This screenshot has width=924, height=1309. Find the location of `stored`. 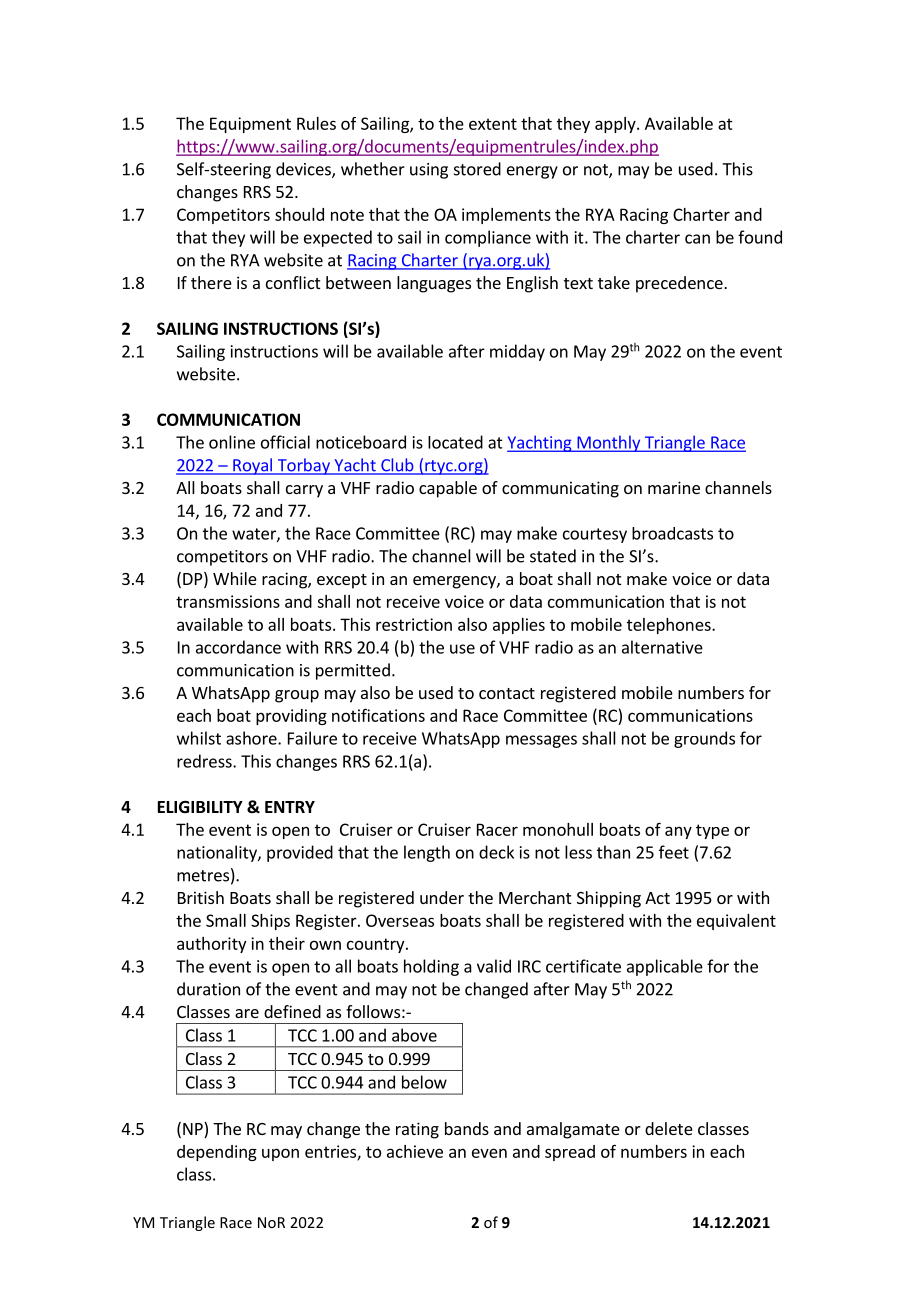

stored is located at coordinates (477, 169).
